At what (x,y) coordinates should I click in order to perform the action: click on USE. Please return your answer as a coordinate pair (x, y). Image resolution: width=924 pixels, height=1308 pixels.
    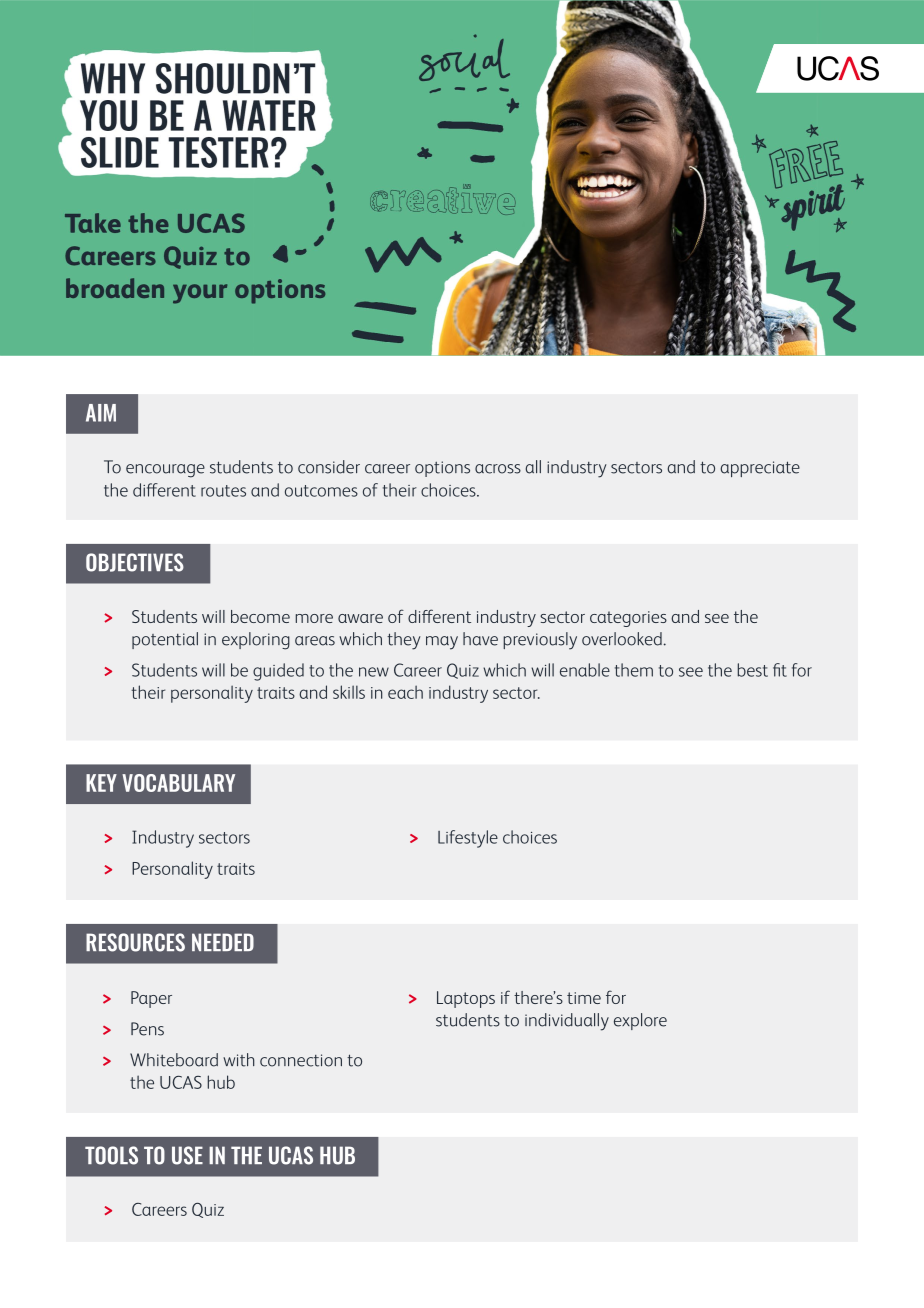
    Looking at the image, I should click on (187, 1155).
